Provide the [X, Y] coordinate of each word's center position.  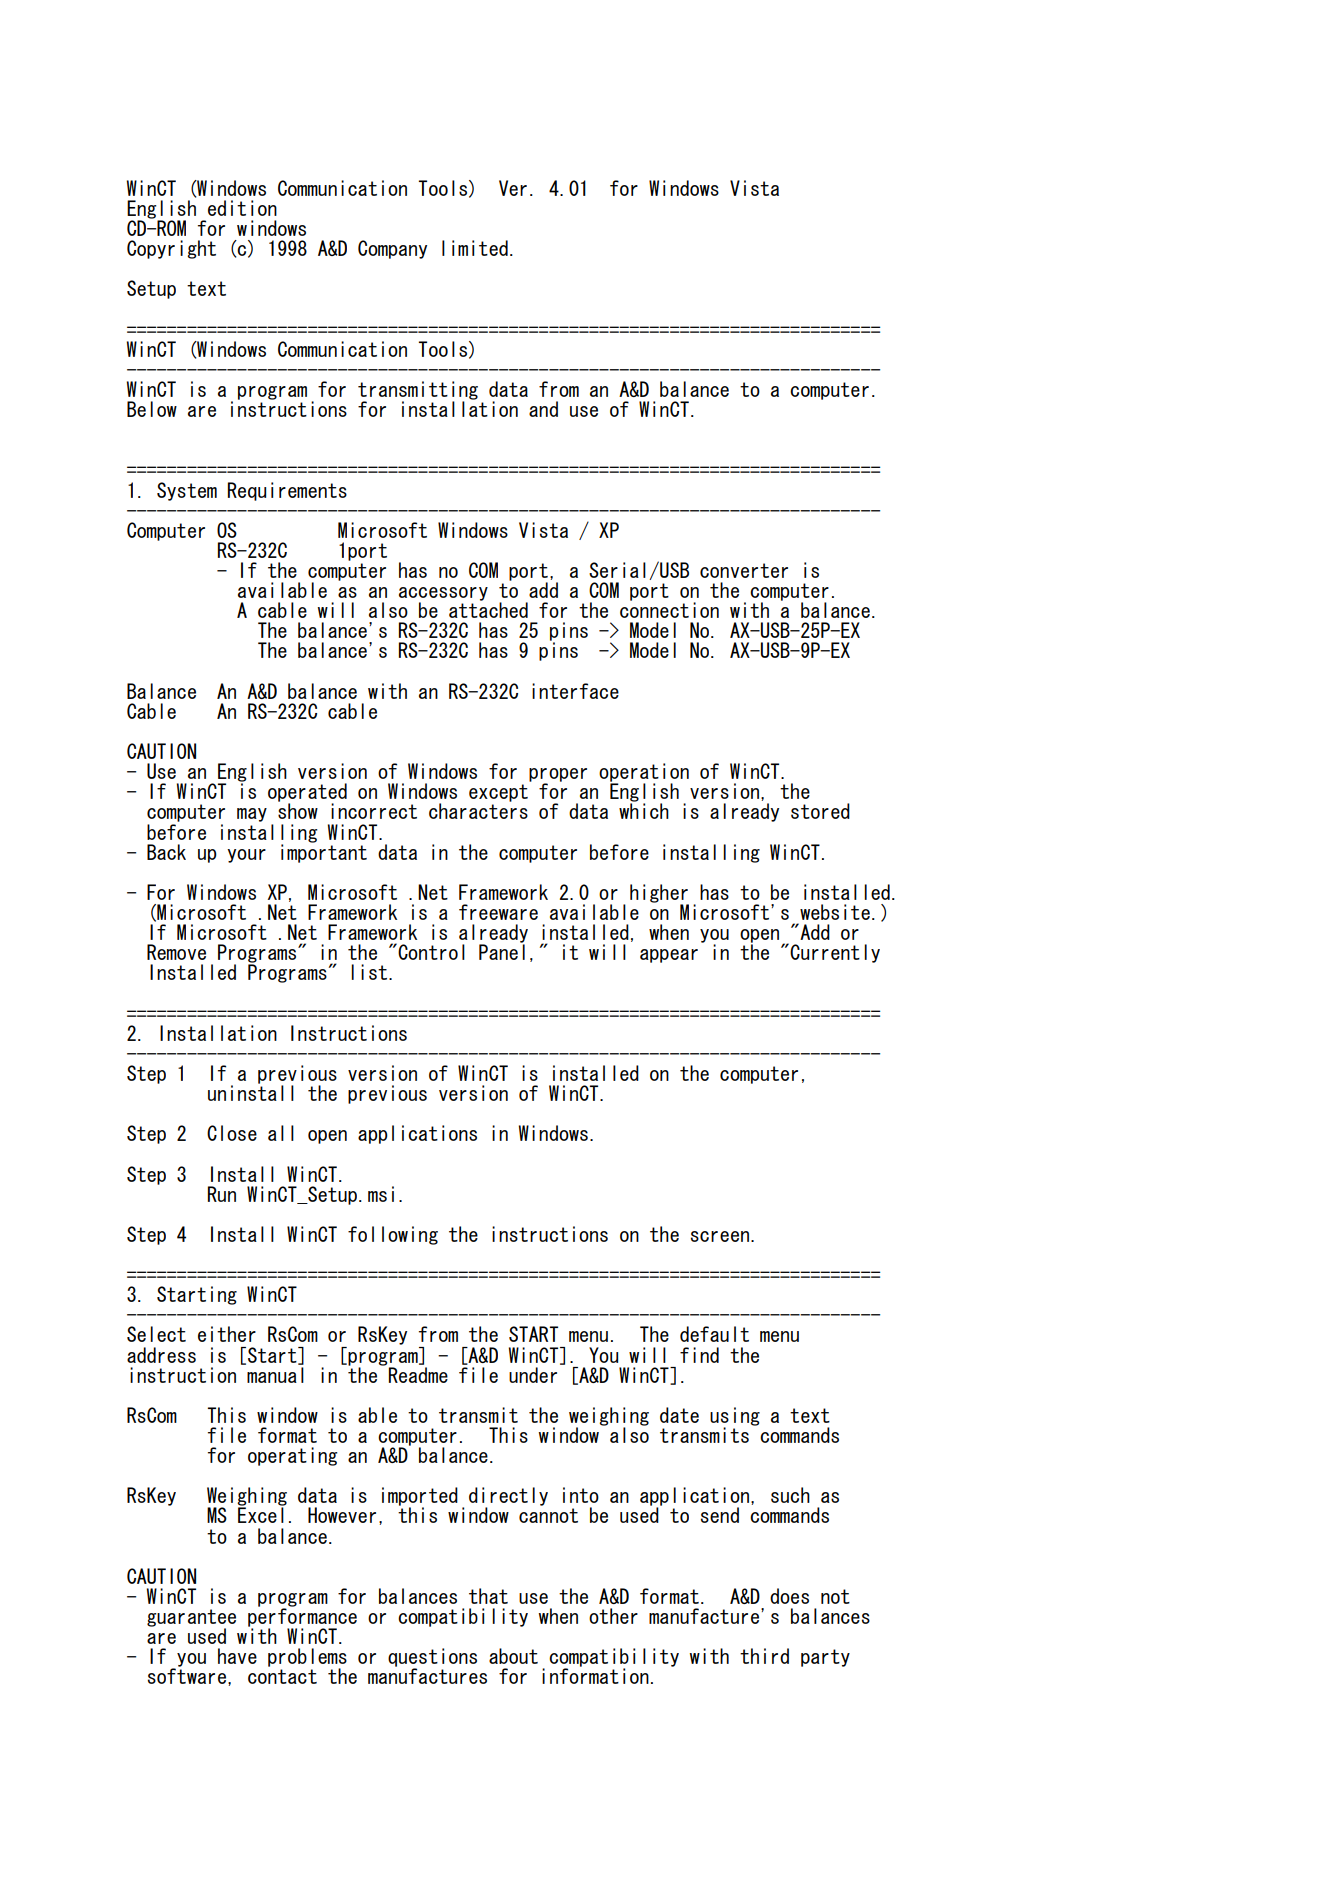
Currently [835, 953]
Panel [502, 951]
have [237, 1656]
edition [242, 208]
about [513, 1656]
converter [744, 570]
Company [392, 249]
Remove [176, 952]
